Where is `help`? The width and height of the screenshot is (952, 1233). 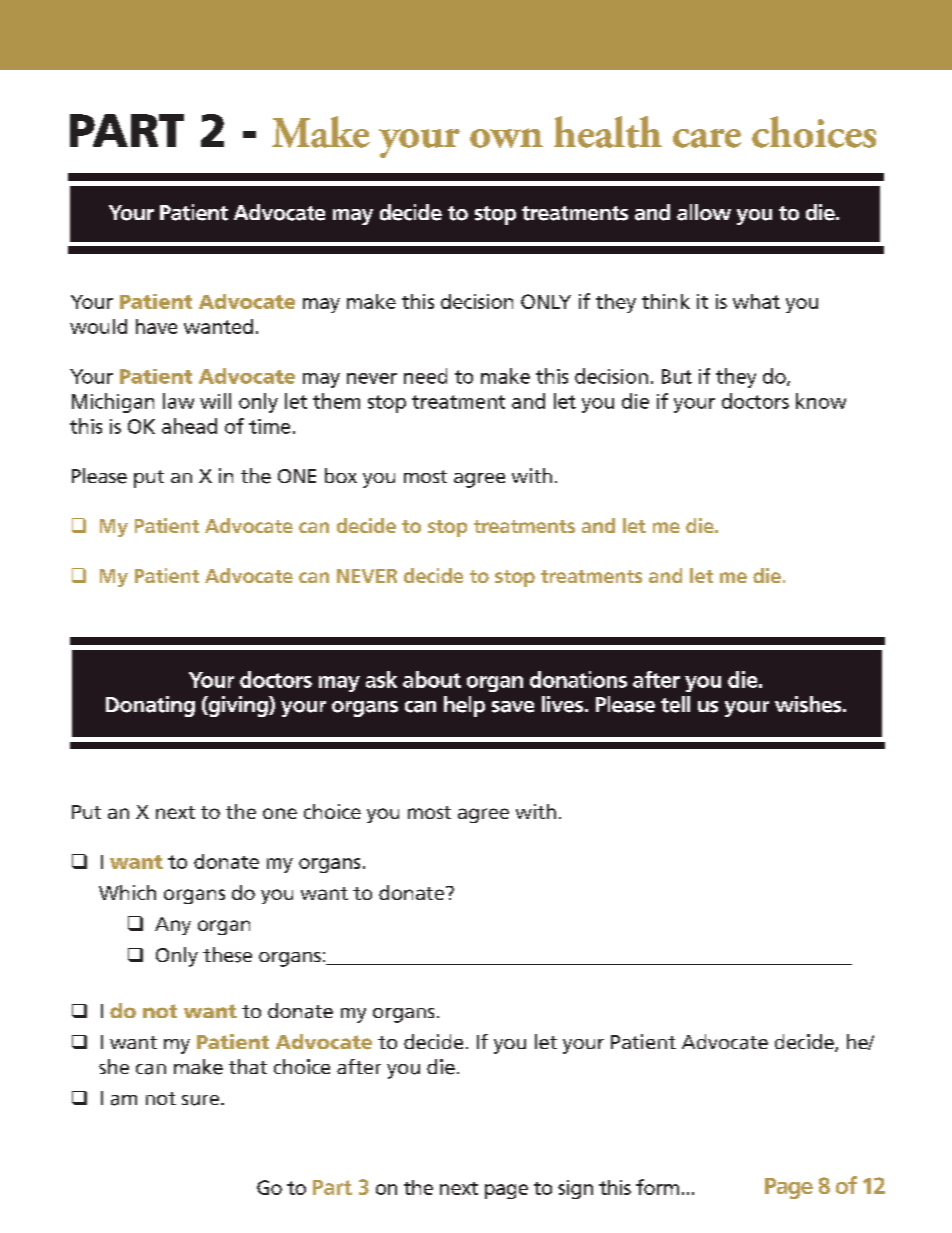
help is located at coordinates (464, 706).
